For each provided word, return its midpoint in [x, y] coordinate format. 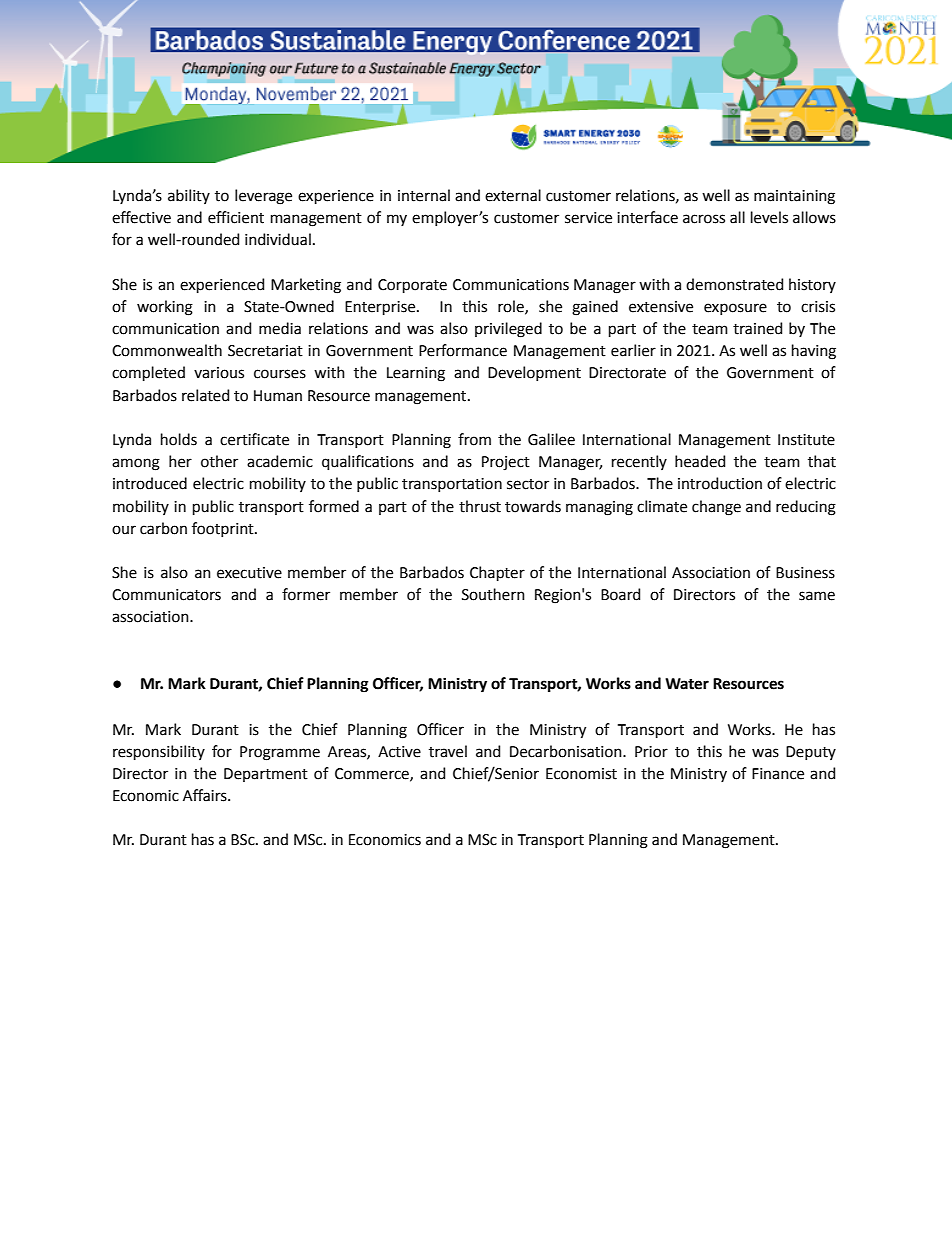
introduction [720, 483]
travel [448, 751]
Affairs [206, 795]
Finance [778, 774]
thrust [480, 506]
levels [769, 217]
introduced [150, 483]
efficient [236, 217]
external [513, 195]
